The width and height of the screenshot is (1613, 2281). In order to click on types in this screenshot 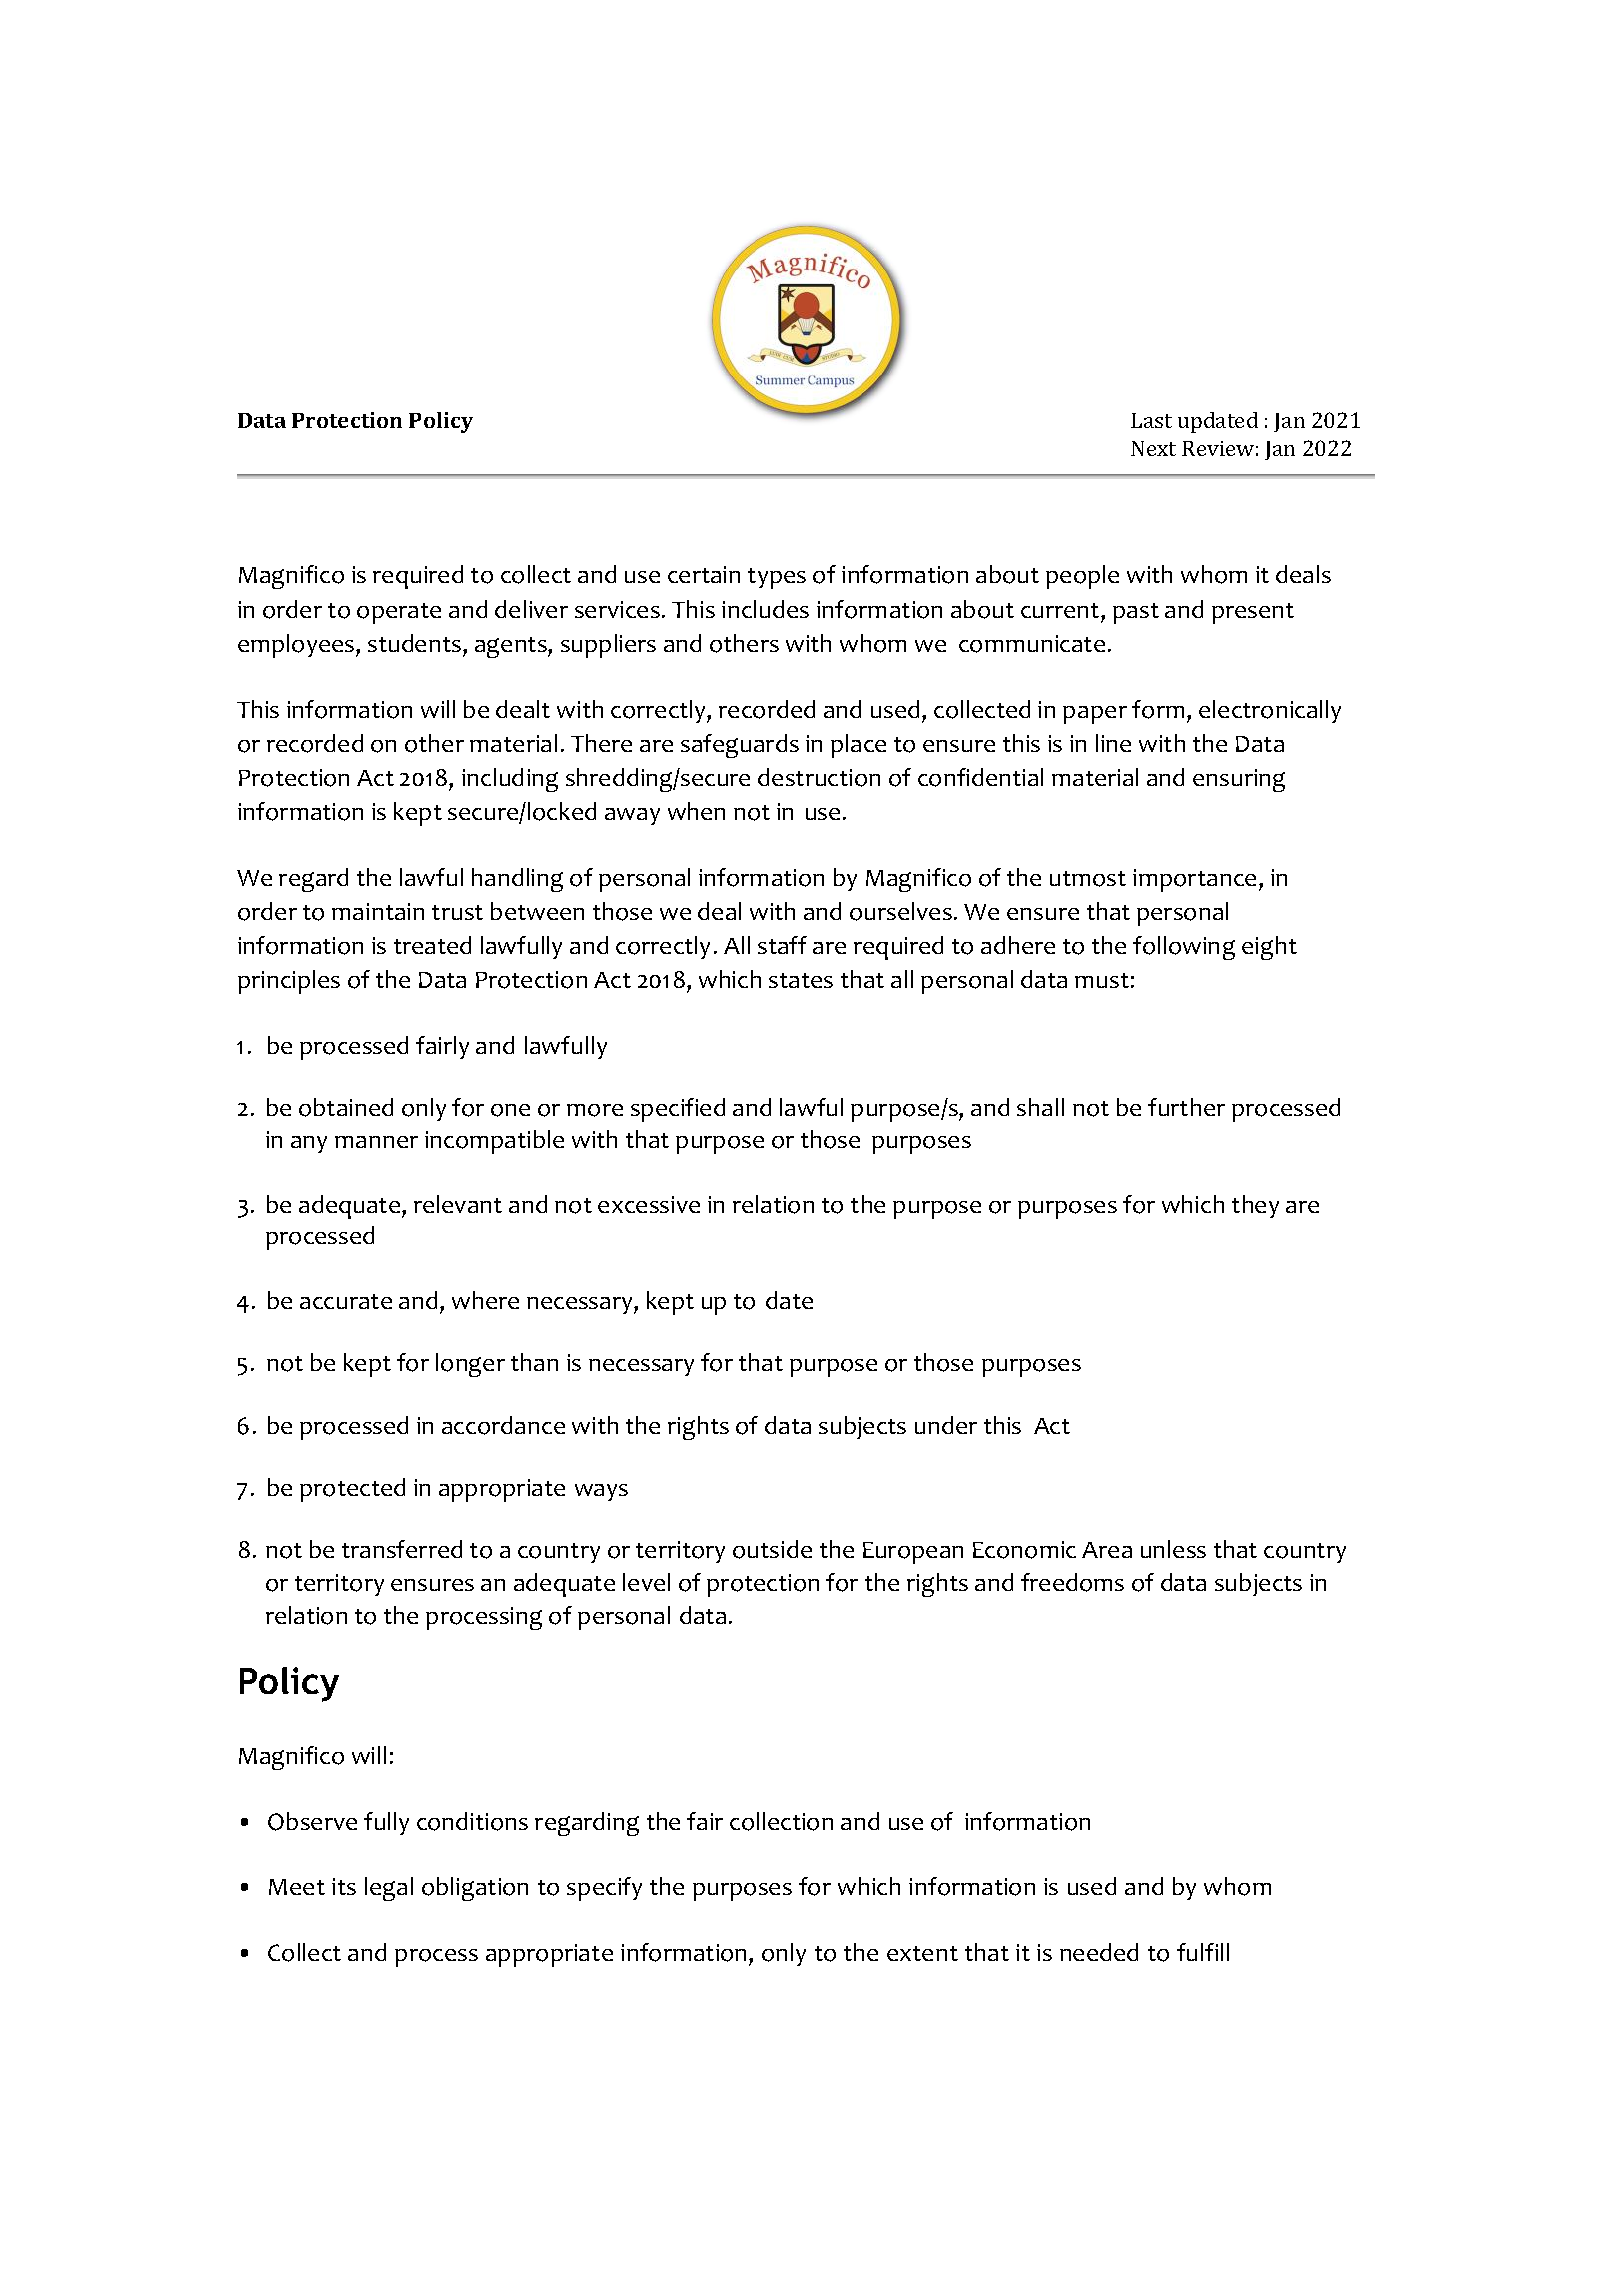, I will do `click(777, 578)`.
